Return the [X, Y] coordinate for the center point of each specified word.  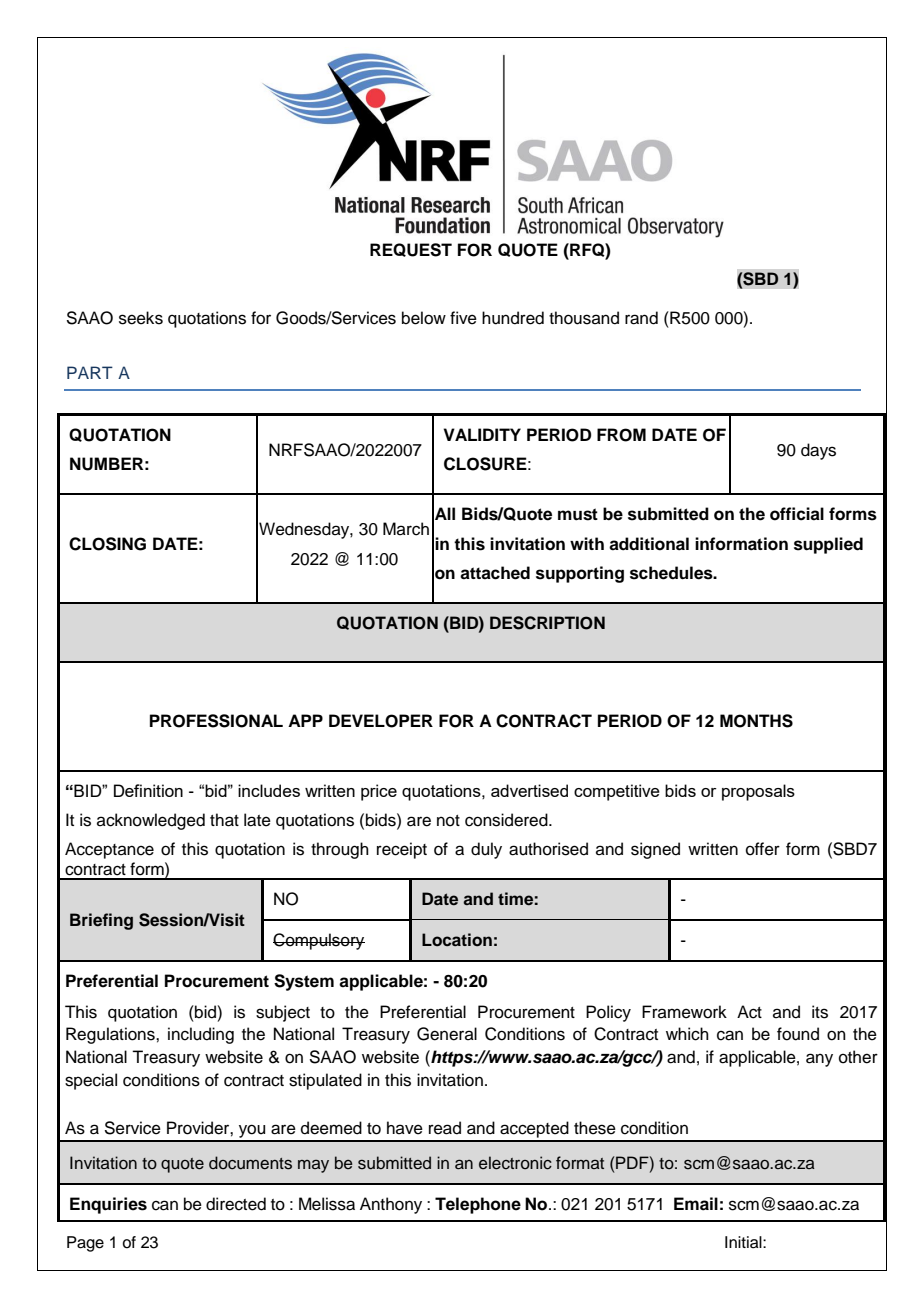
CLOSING [107, 544]
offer [763, 849]
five [463, 318]
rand [641, 318]
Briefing [101, 921]
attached [495, 573]
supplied [828, 545]
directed [236, 1204]
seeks [141, 318]
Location [457, 940]
